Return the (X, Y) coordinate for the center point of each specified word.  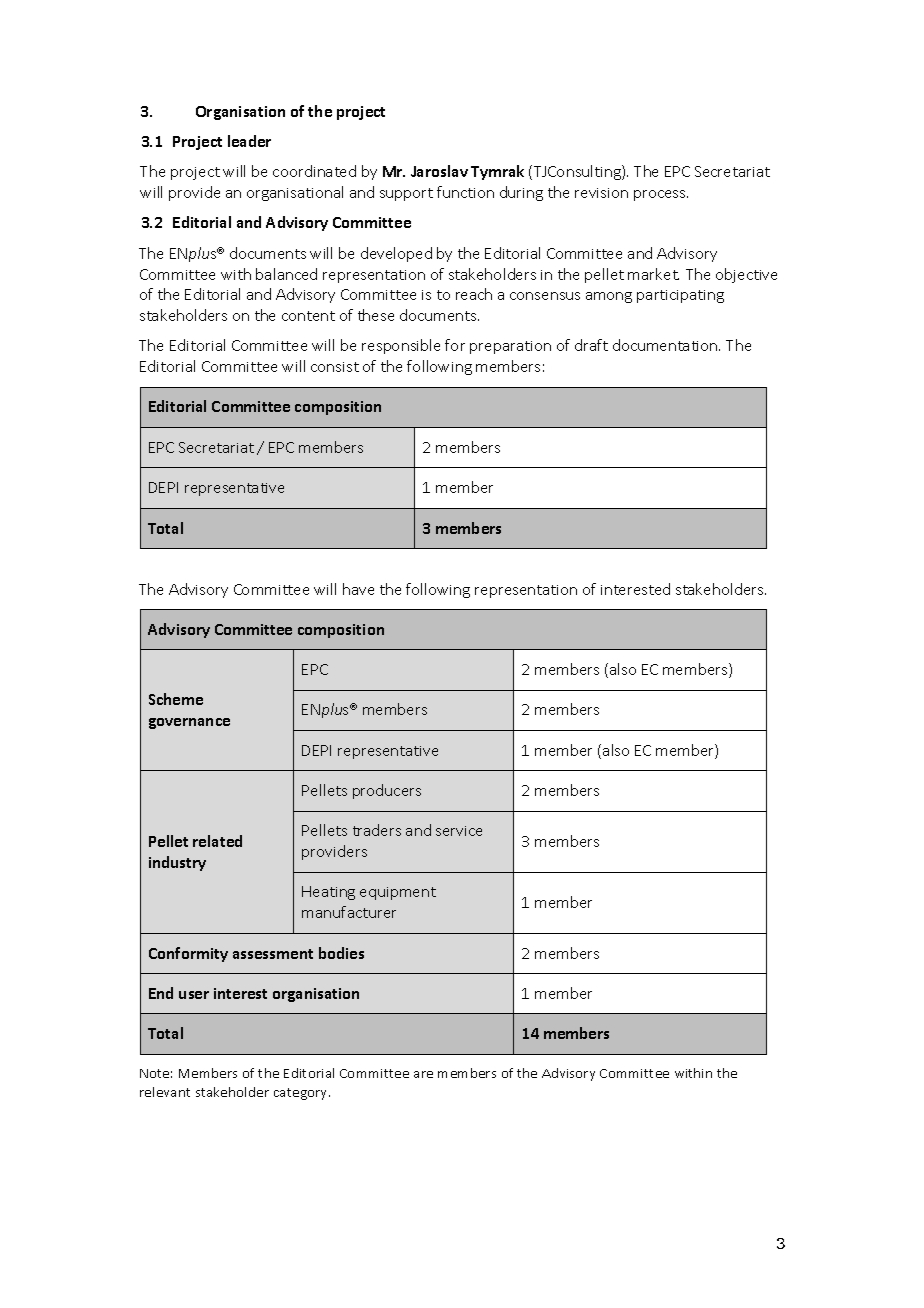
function (465, 192)
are (423, 1074)
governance (189, 723)
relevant (165, 1092)
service (459, 831)
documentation (666, 345)
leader (249, 141)
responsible (401, 346)
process (661, 195)
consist (335, 367)
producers (387, 791)
